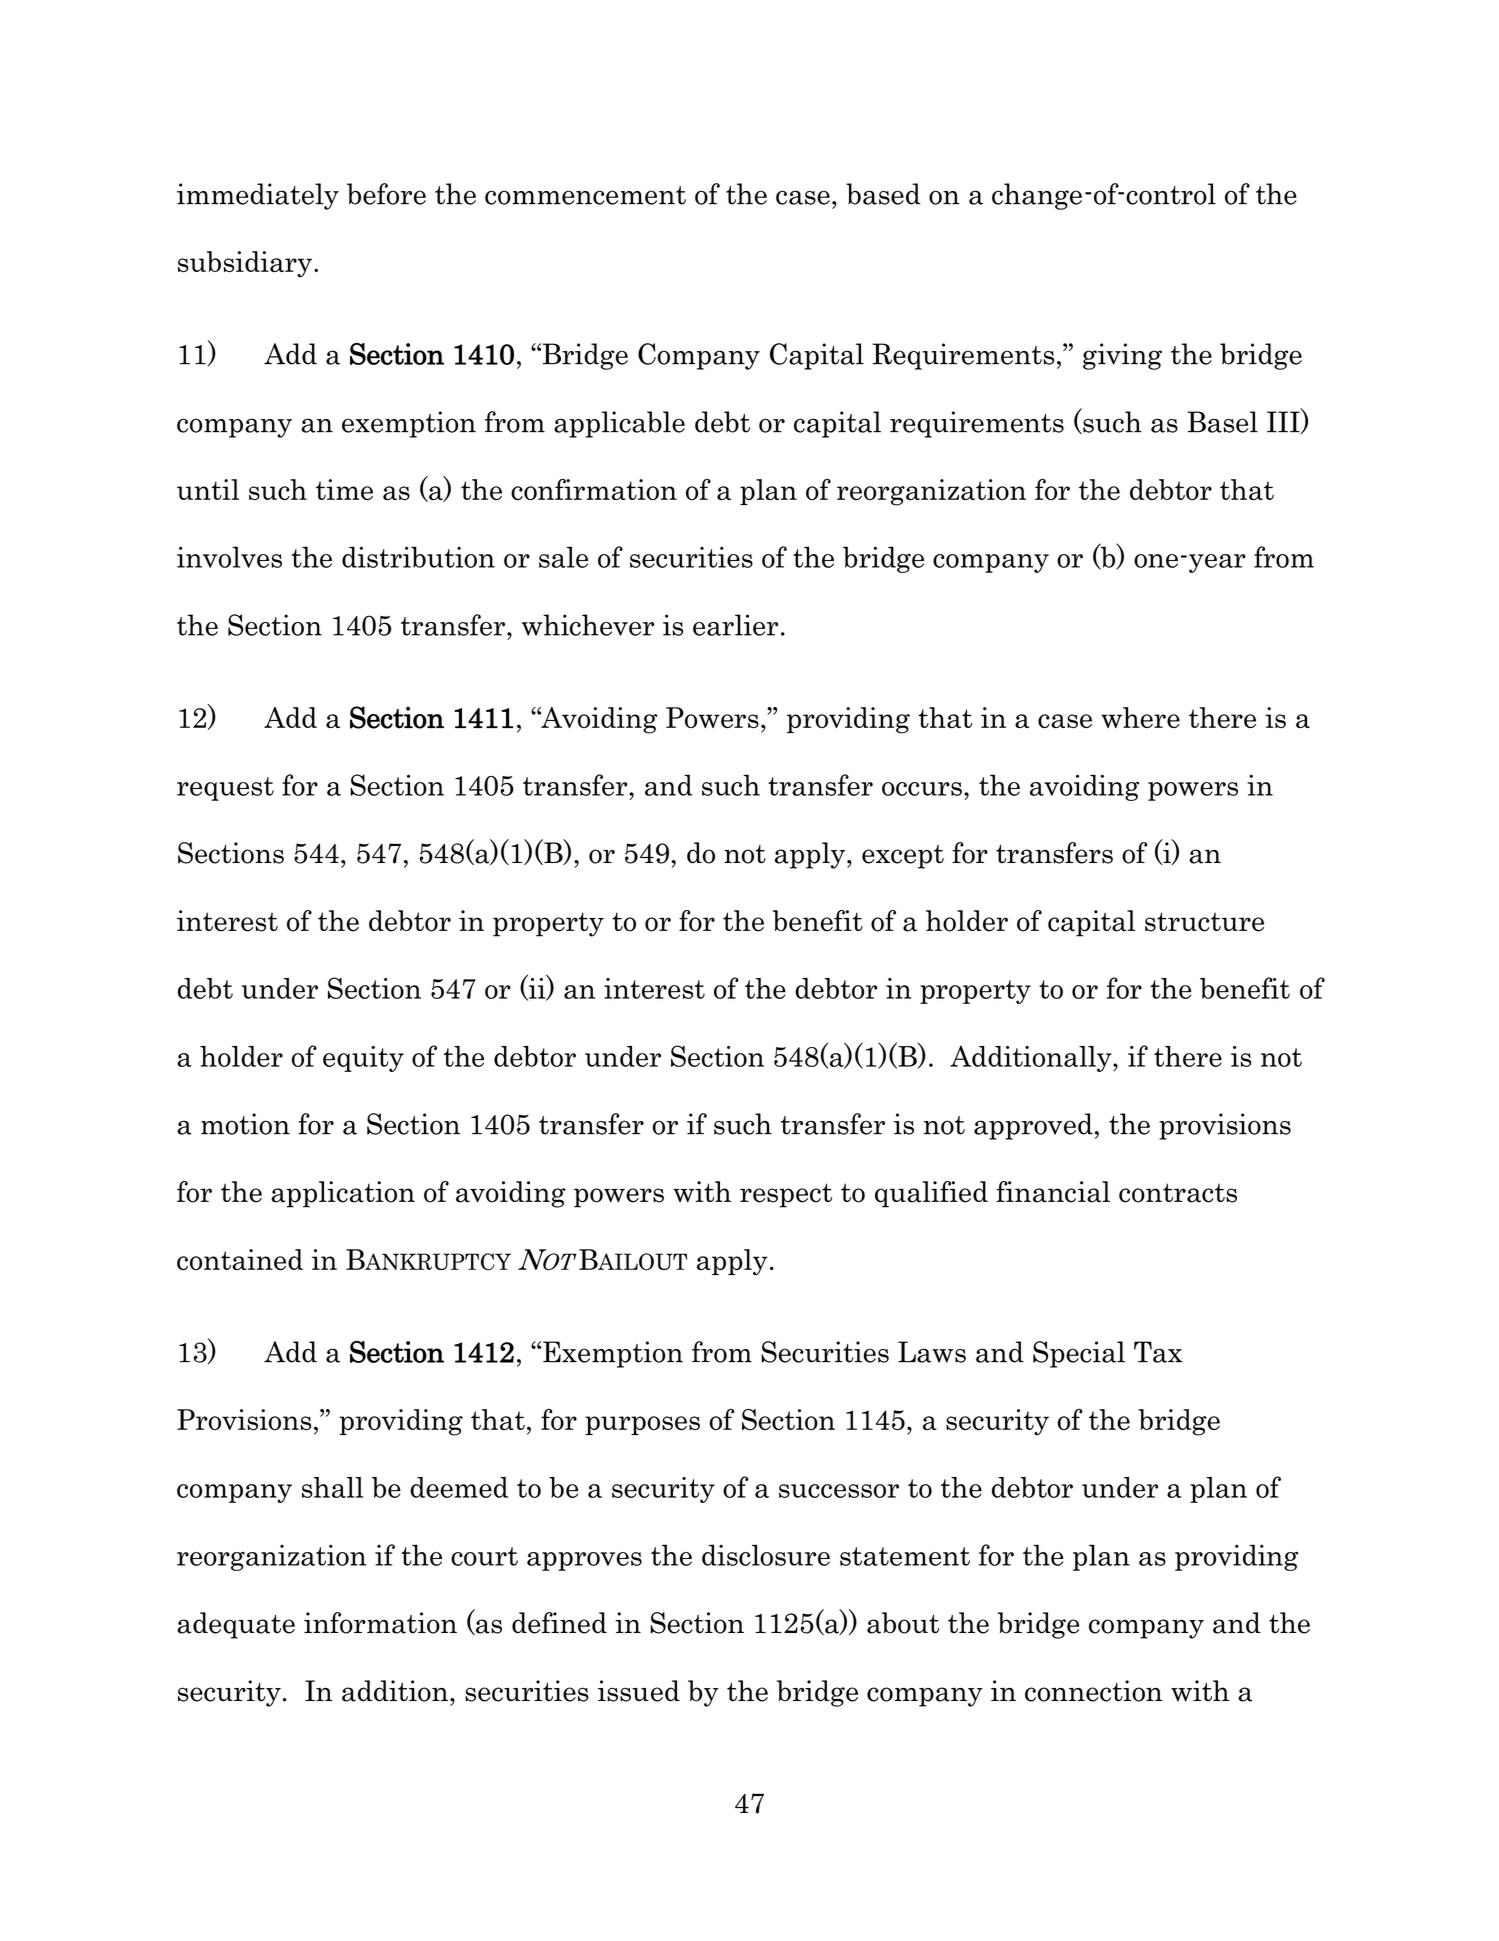 This document has width=1499, height=1941. What do you see at coordinates (883, 194) in the document?
I see `based` at bounding box center [883, 194].
